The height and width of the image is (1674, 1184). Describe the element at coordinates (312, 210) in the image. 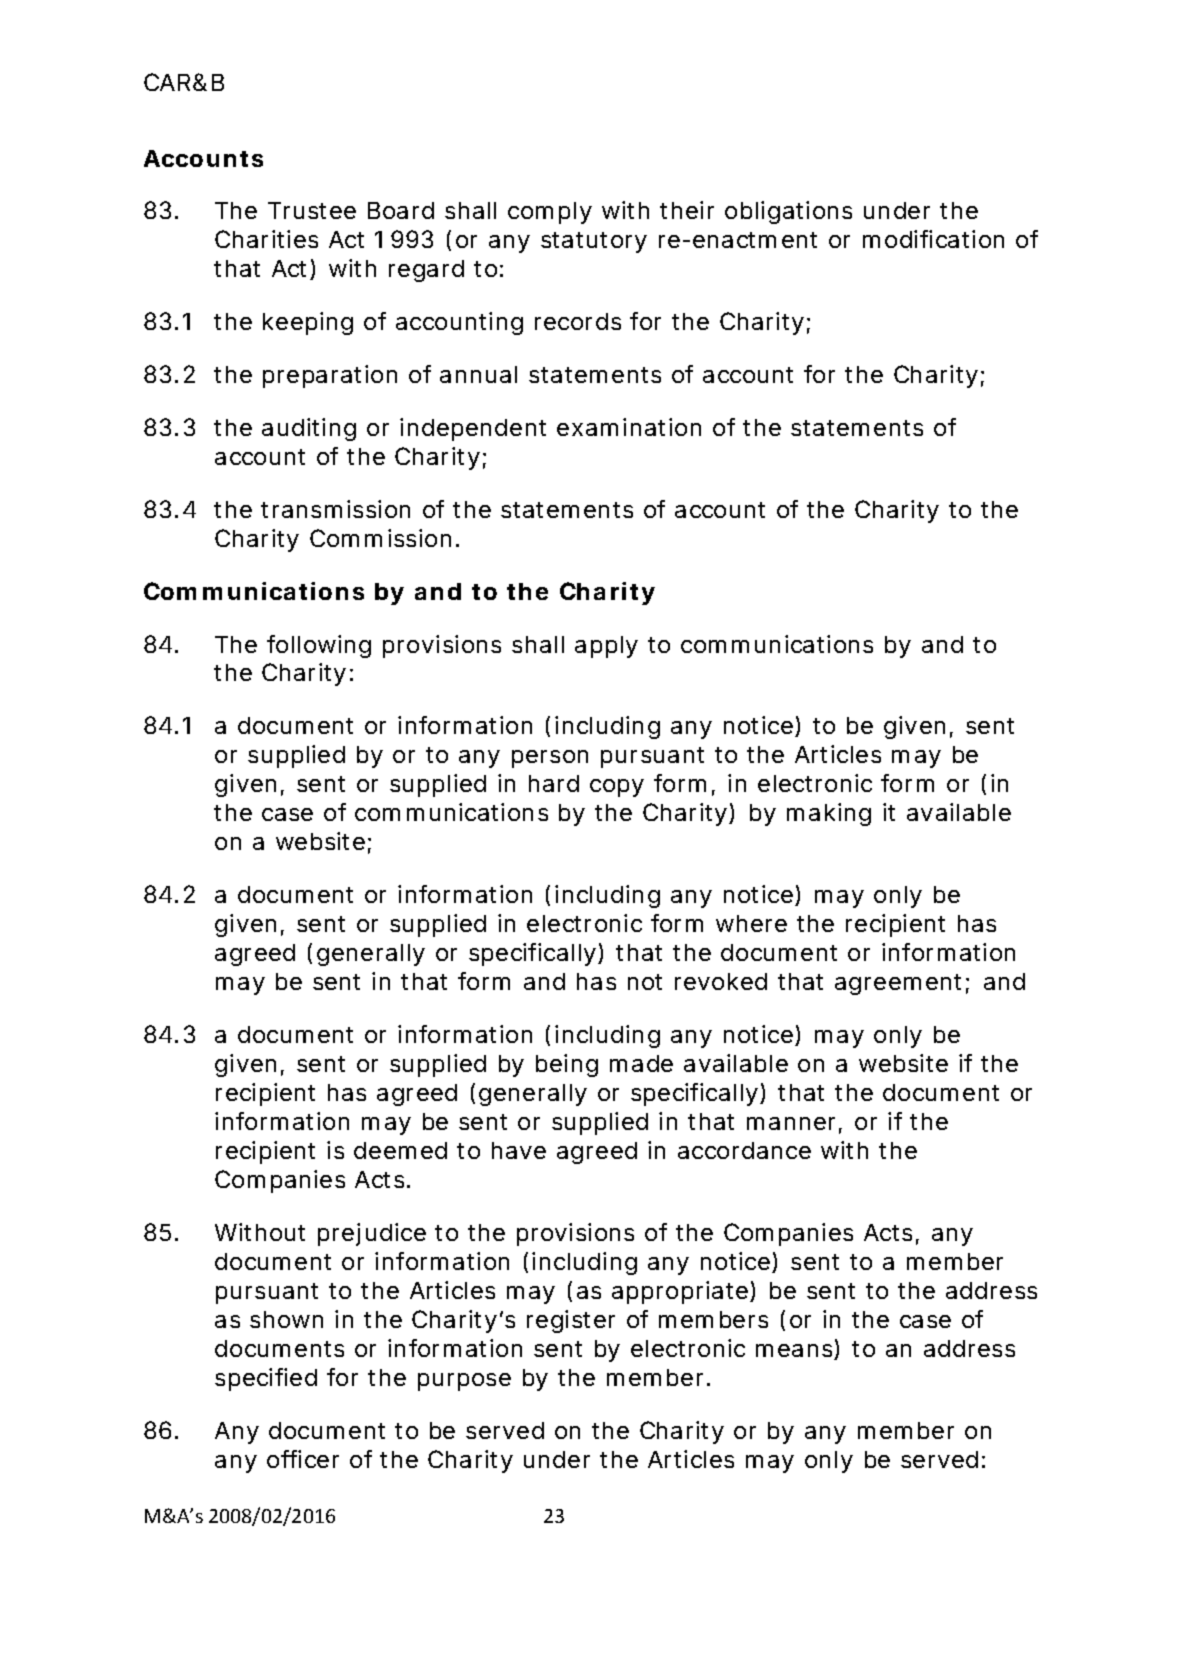

I see `Trustee` at that location.
